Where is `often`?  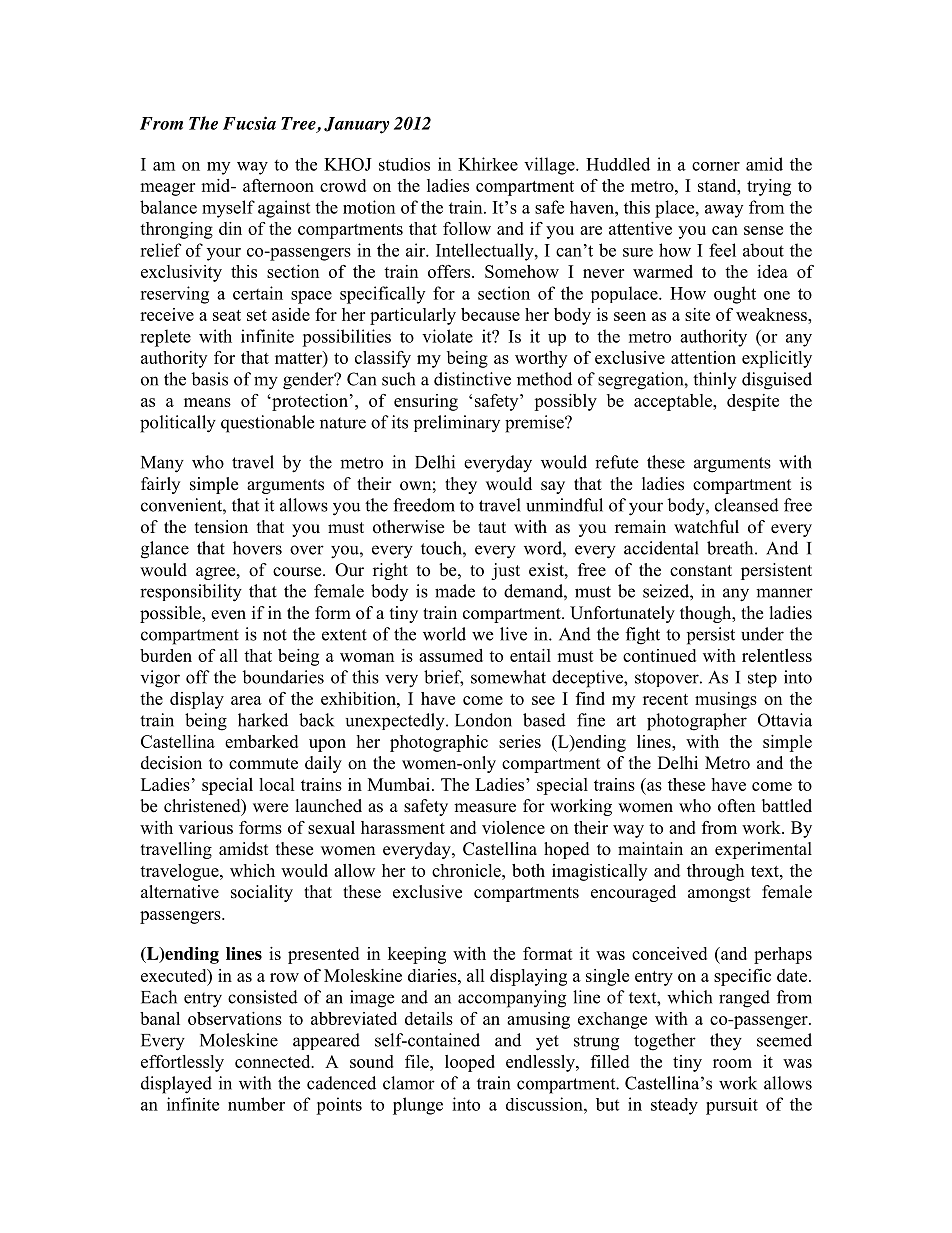
often is located at coordinates (736, 806).
